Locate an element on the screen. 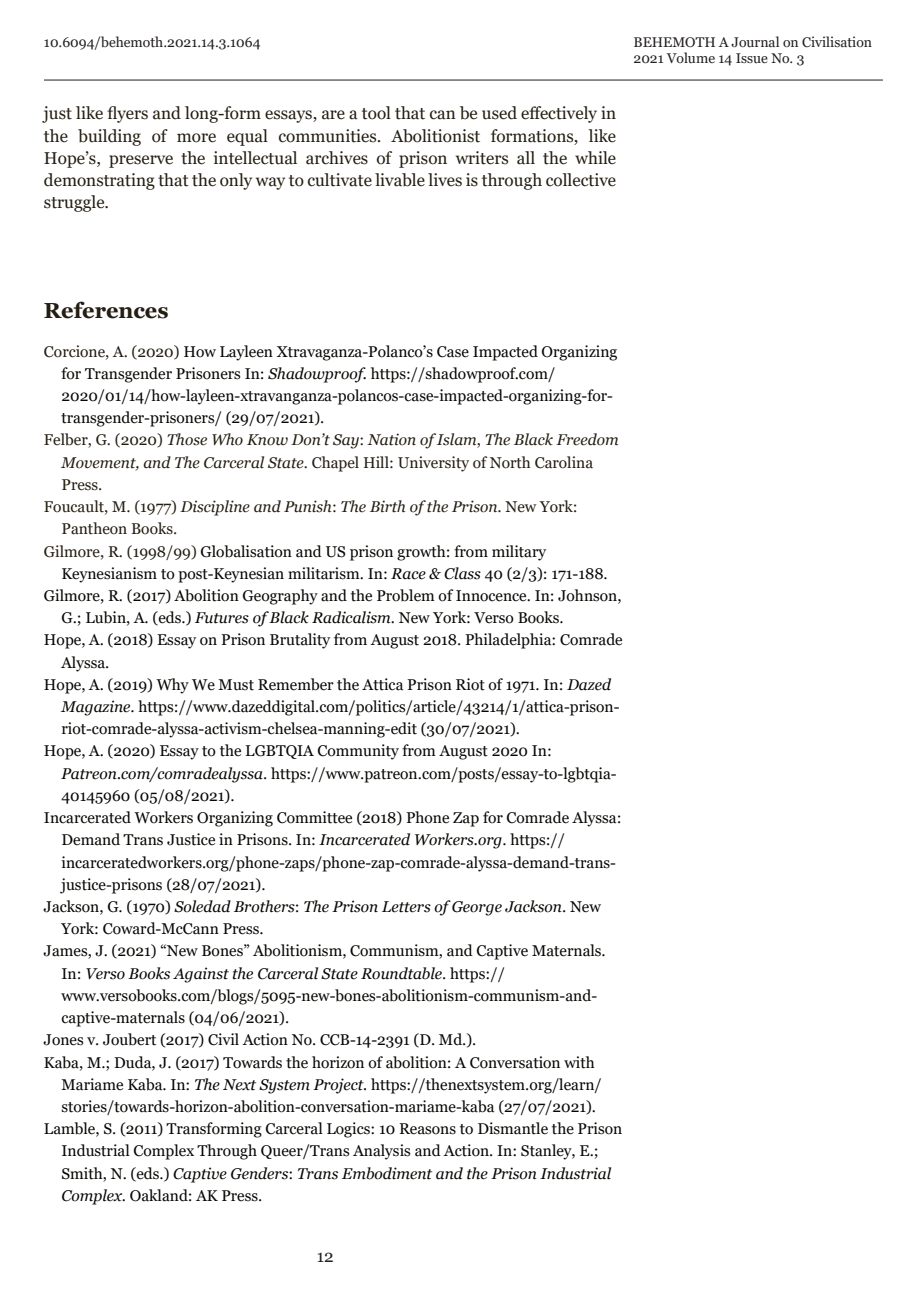 This screenshot has height=1308, width=924. Nation is located at coordinates (391, 439).
